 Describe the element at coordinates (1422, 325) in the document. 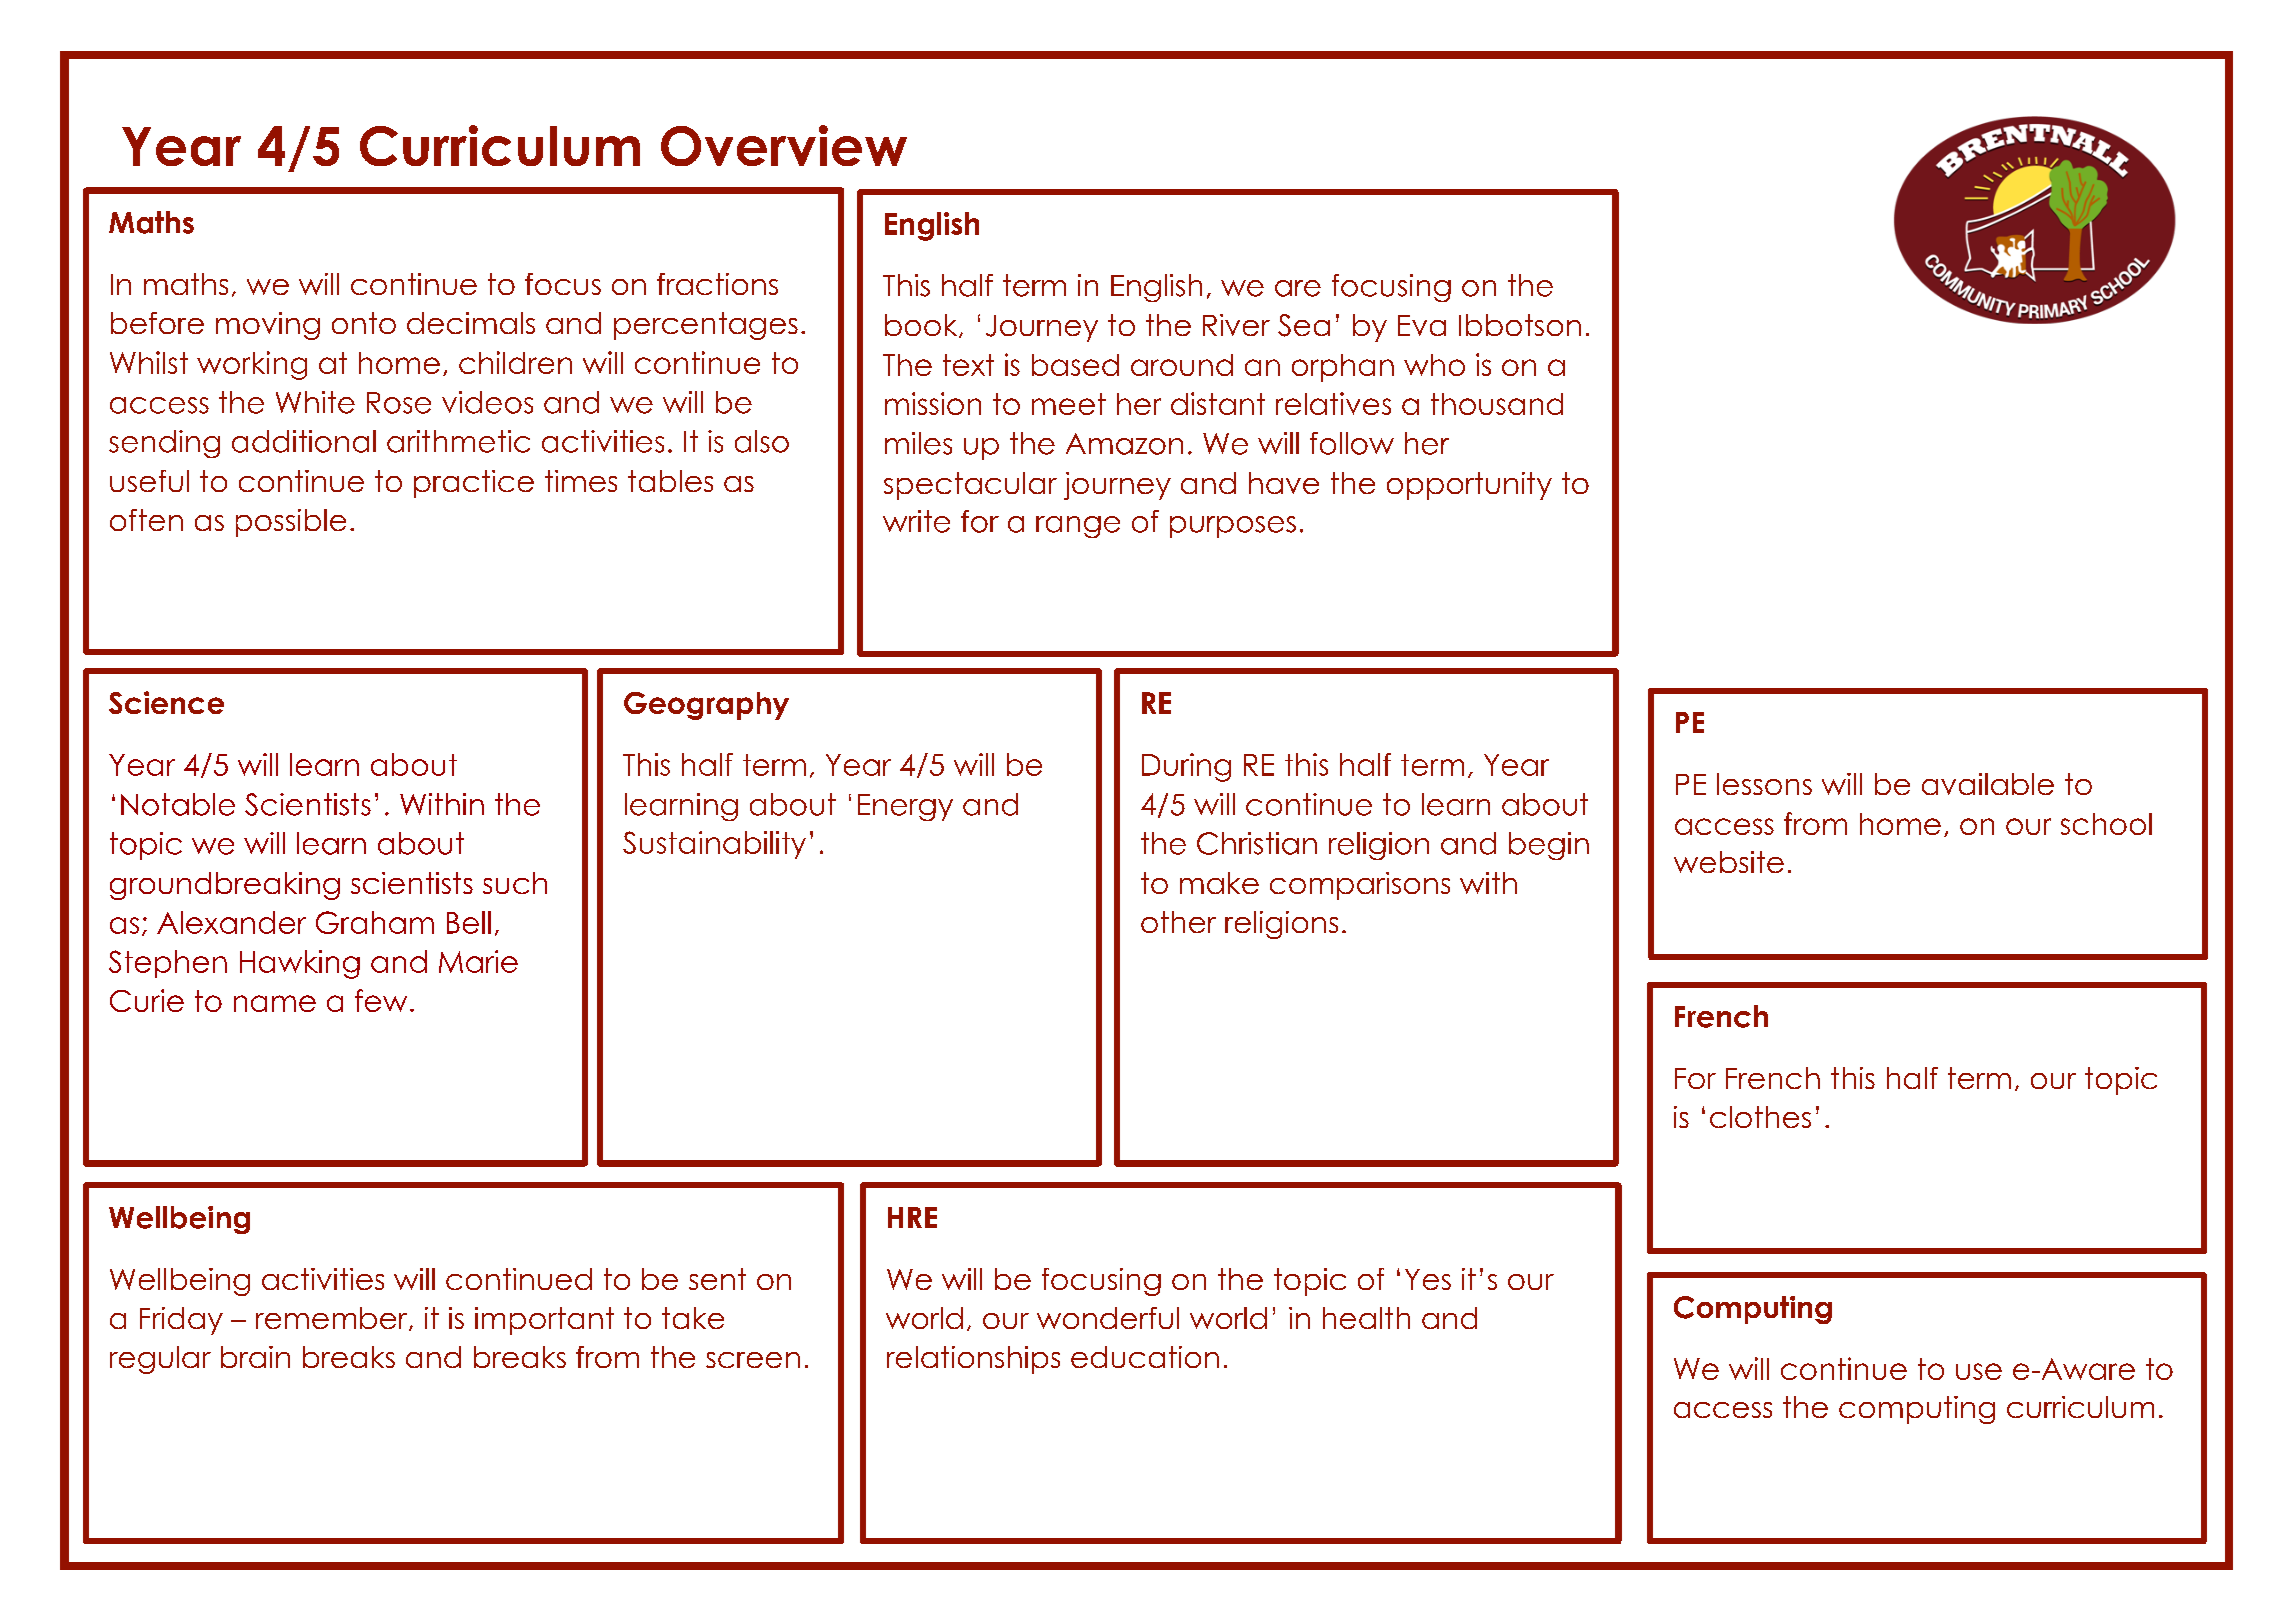

I see `Eva` at that location.
